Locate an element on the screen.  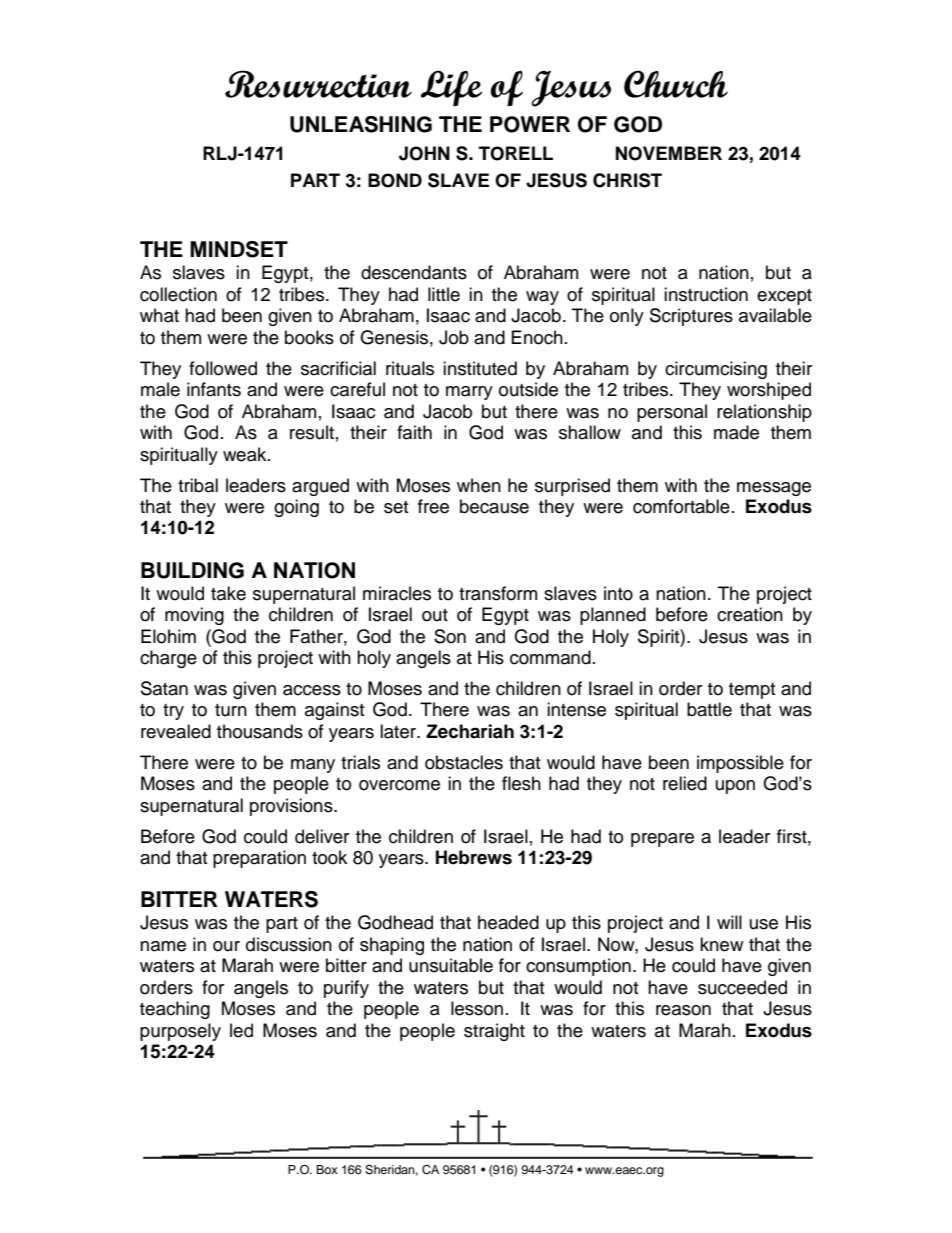
weak is located at coordinates (246, 454).
